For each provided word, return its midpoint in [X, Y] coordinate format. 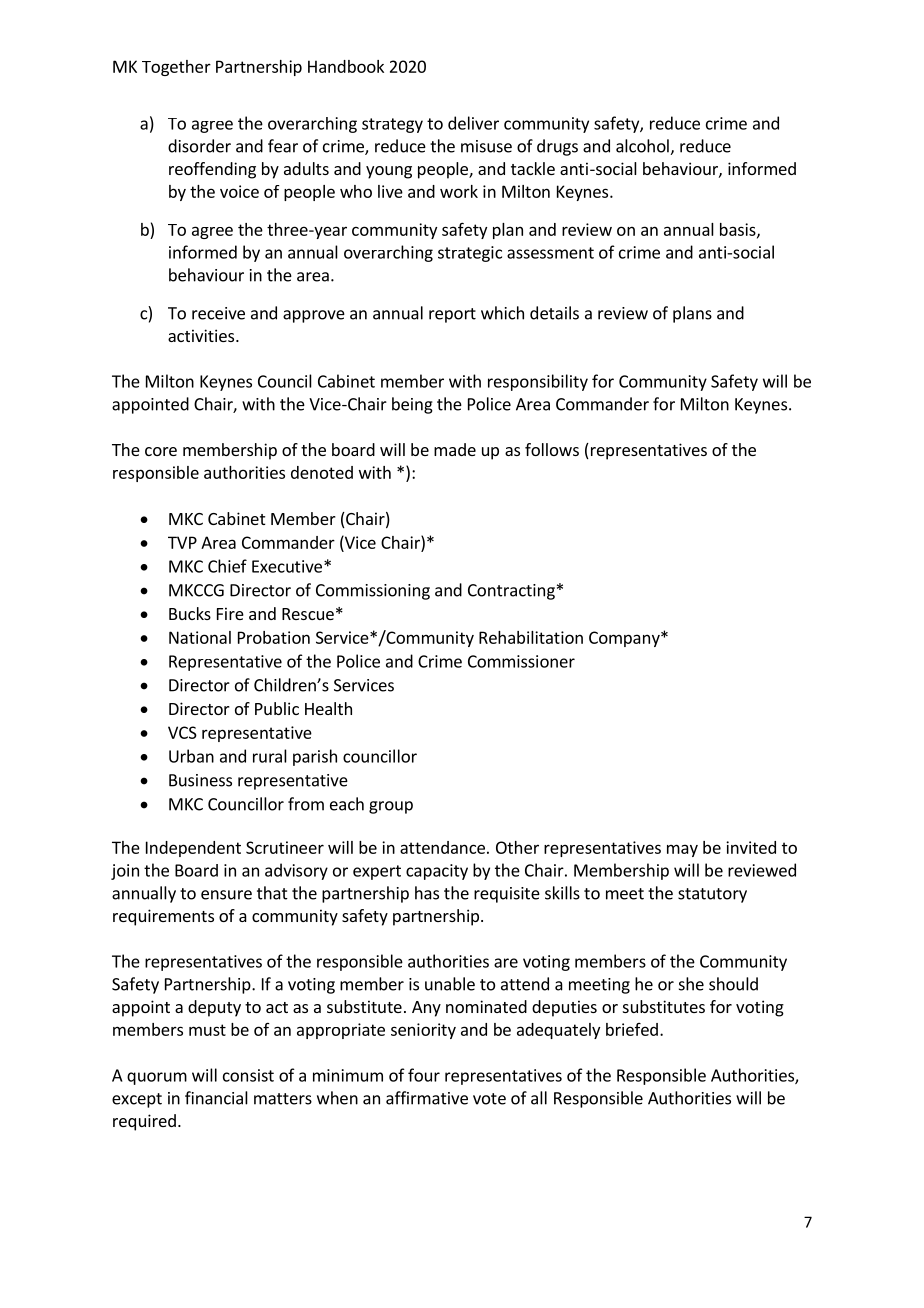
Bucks [190, 613]
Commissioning [373, 592]
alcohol [643, 147]
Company [625, 639]
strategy [392, 125]
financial [216, 1098]
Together [176, 68]
